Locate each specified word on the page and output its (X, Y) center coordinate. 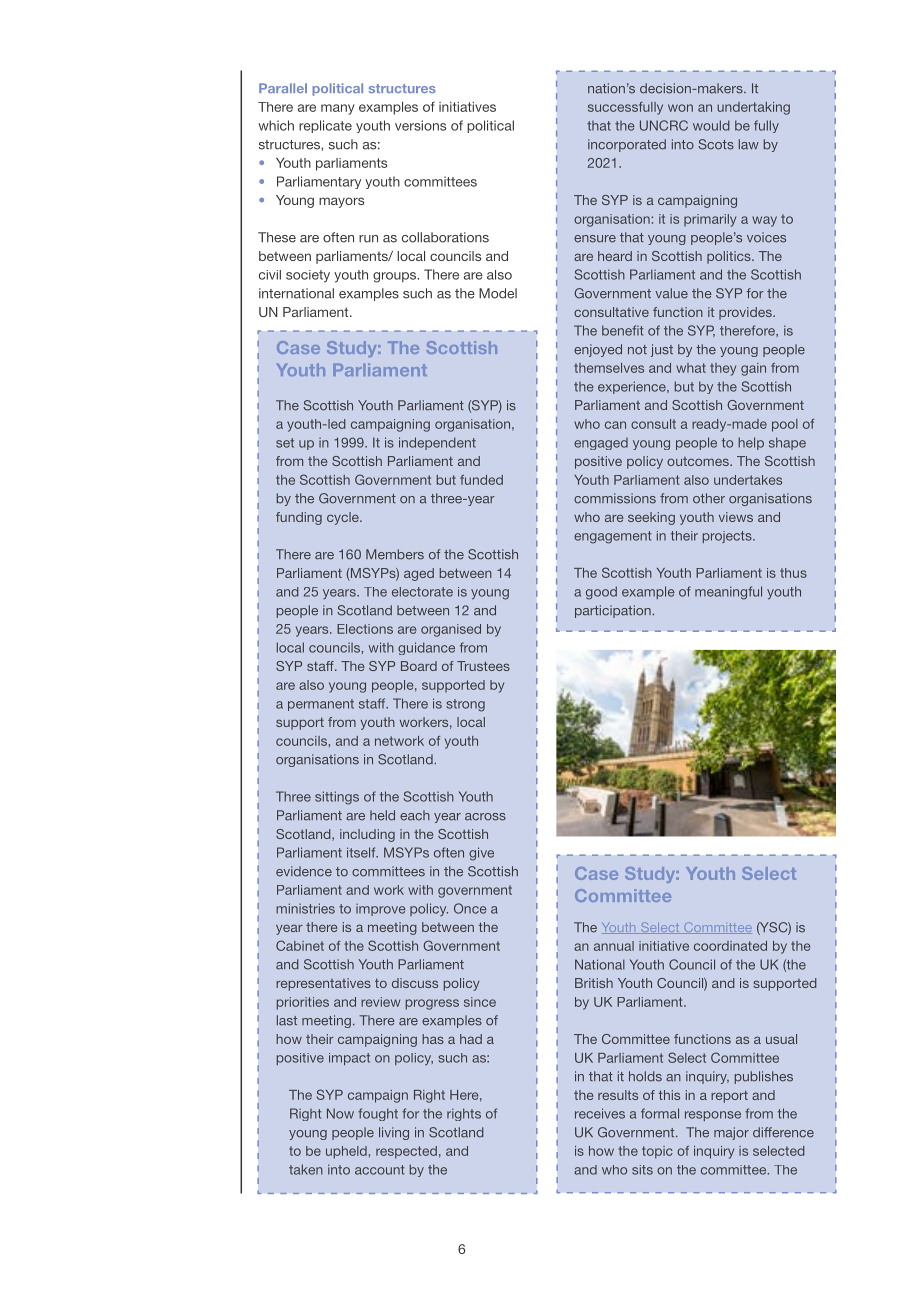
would (711, 125)
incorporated (627, 145)
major (731, 1133)
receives (600, 1113)
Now (340, 1113)
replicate (325, 126)
